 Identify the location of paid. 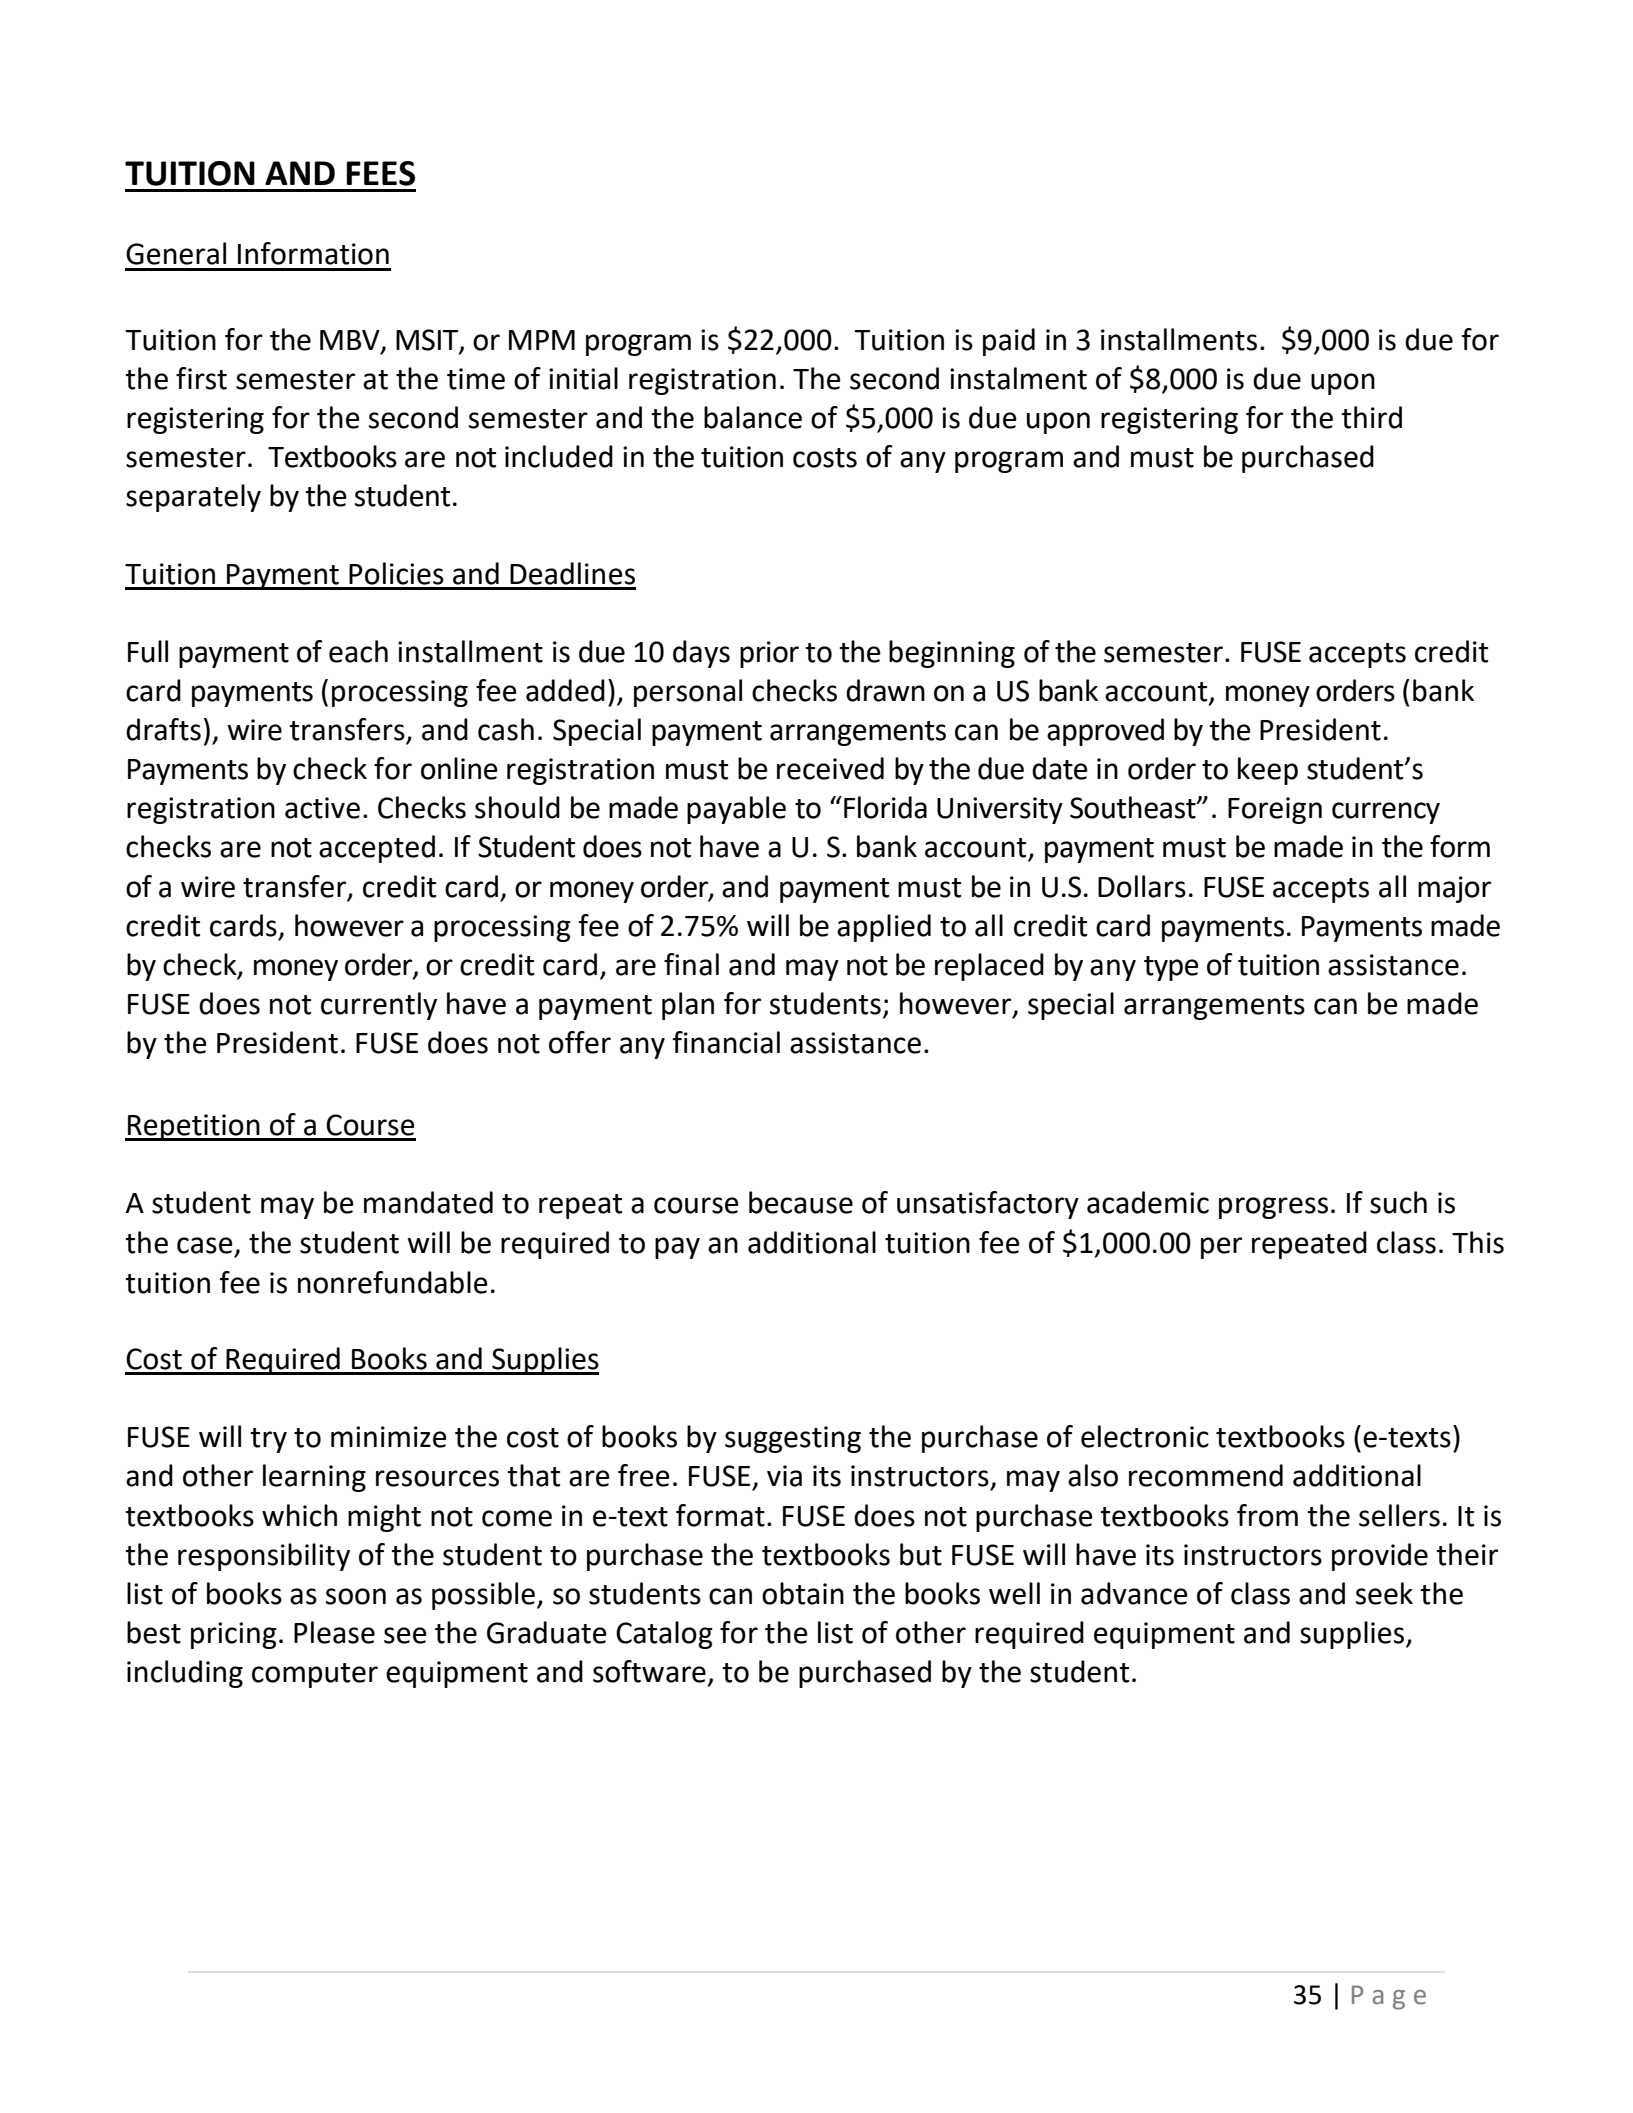
(1009, 342).
